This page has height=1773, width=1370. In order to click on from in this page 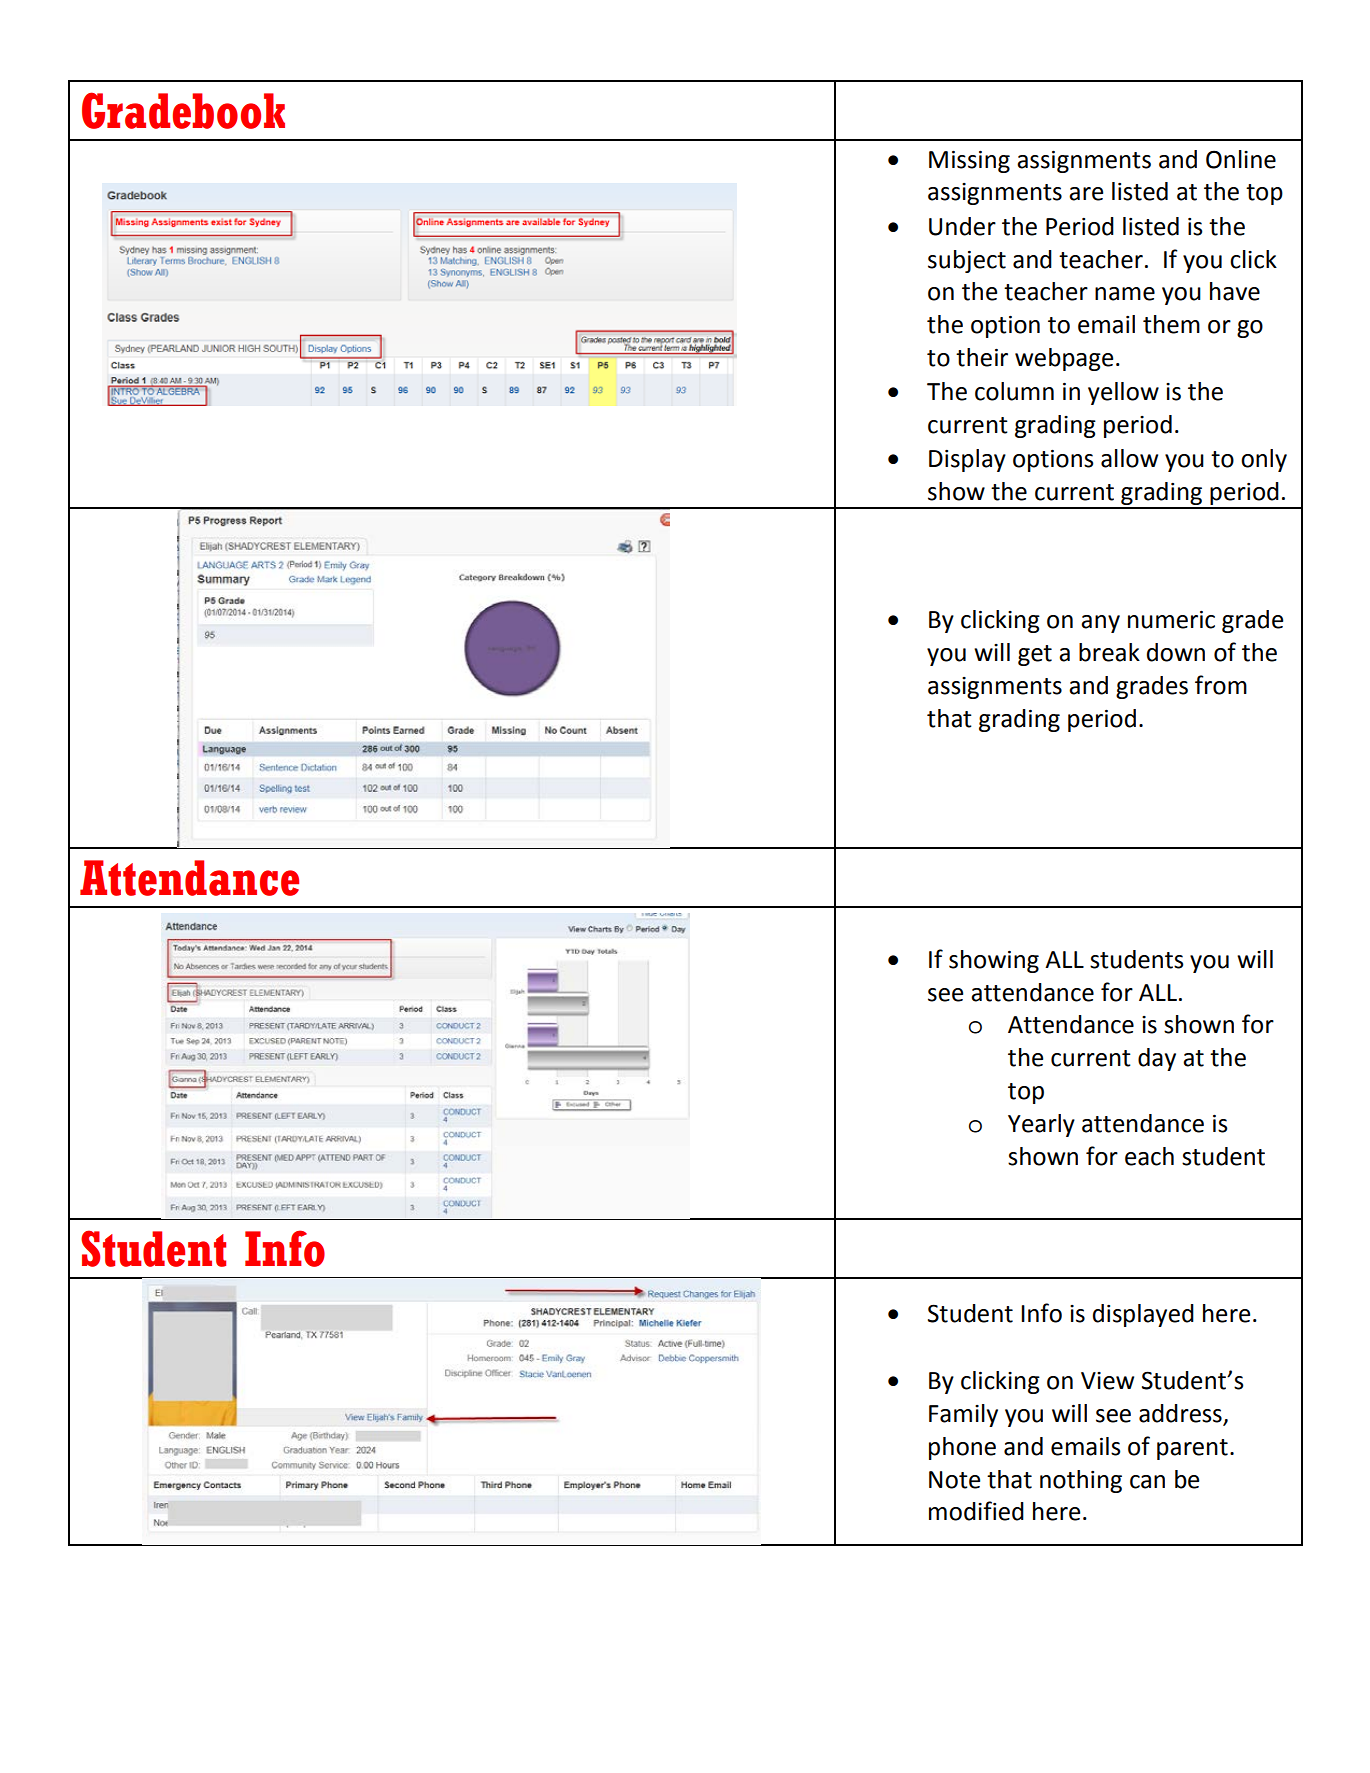, I will do `click(1221, 685)`.
